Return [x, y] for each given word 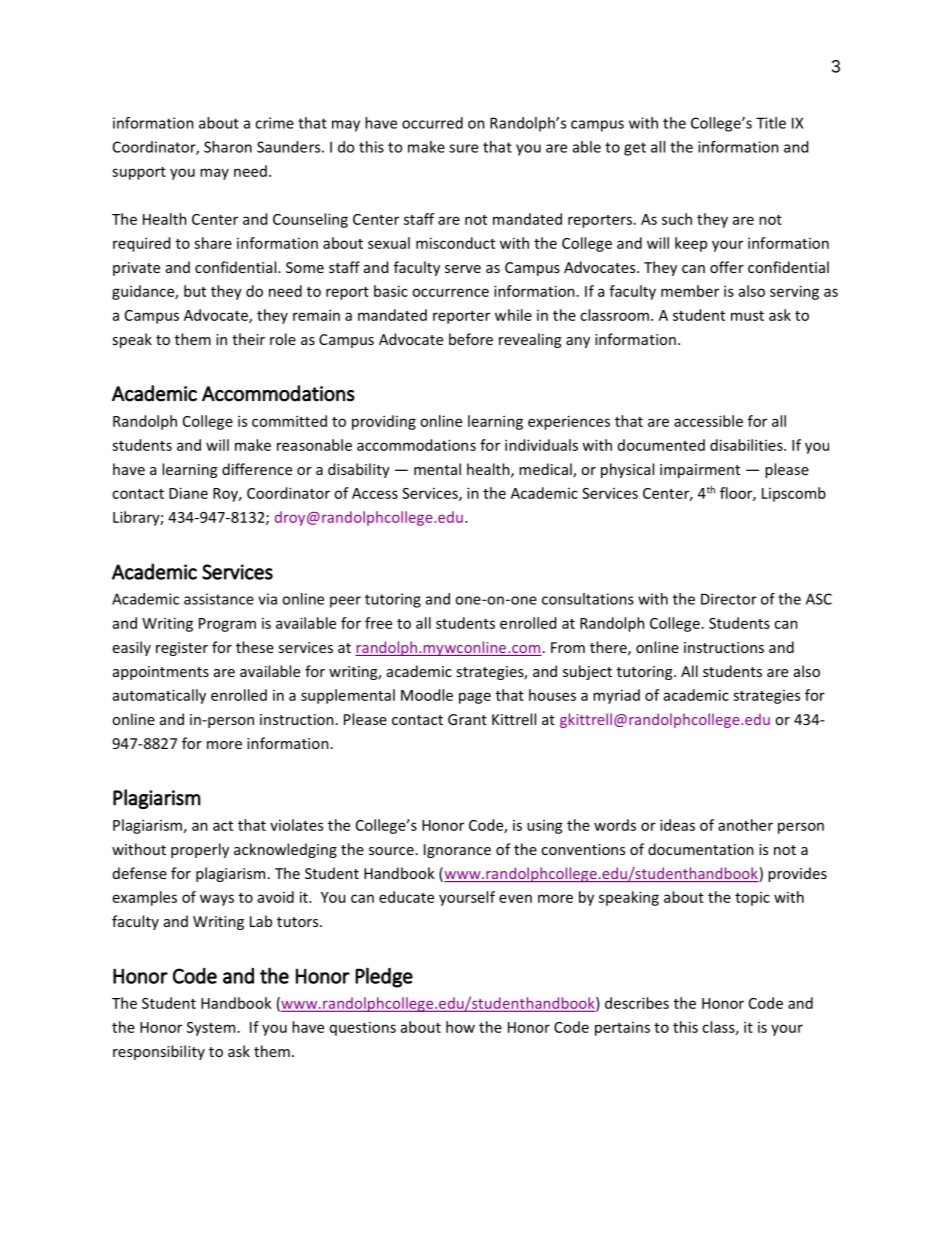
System [211, 1029]
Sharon [228, 147]
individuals [541, 445]
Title [771, 123]
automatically [159, 696]
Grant [467, 719]
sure [463, 148]
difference [257, 469]
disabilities [747, 445]
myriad [616, 696]
